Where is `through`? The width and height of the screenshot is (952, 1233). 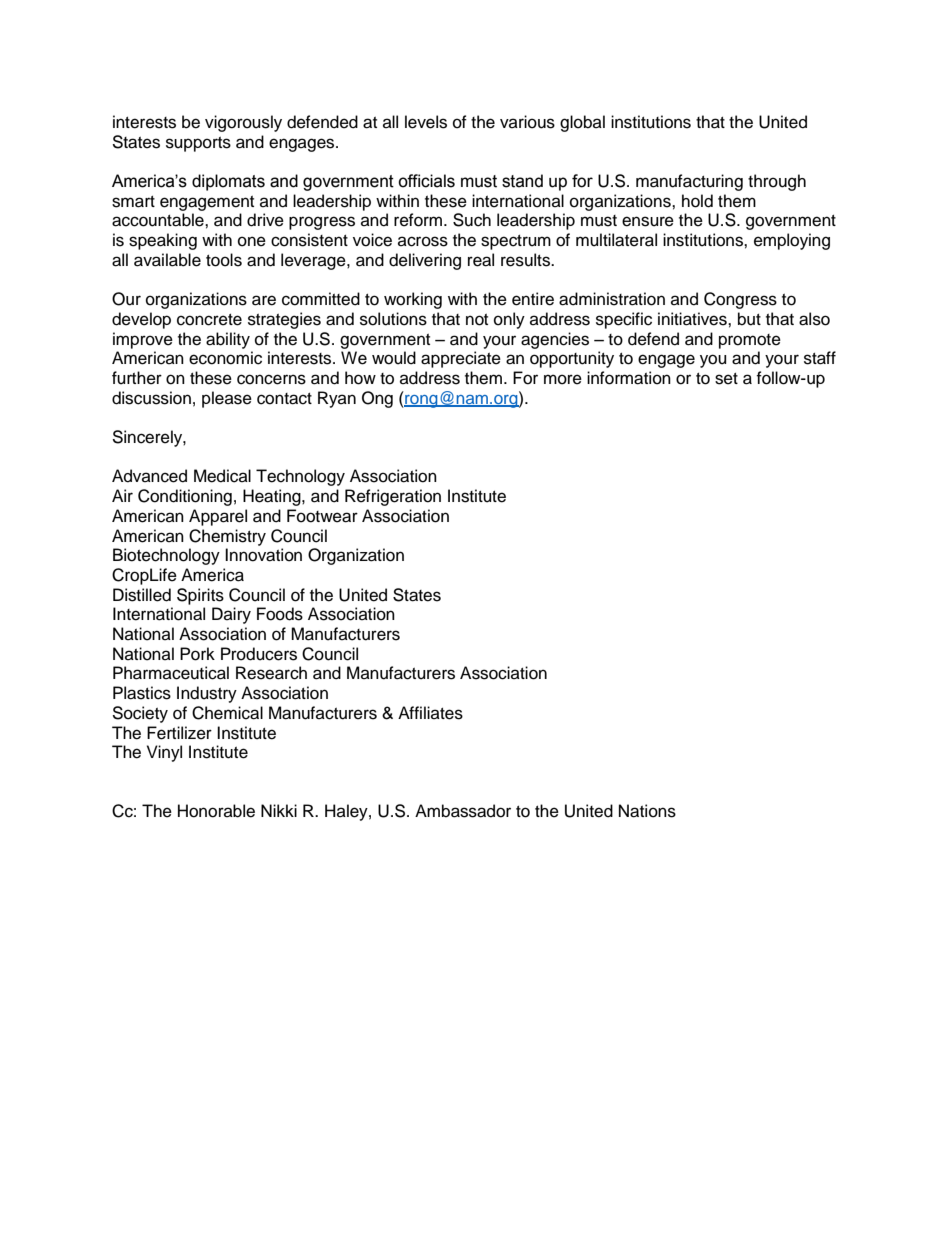
through is located at coordinates (777, 182).
